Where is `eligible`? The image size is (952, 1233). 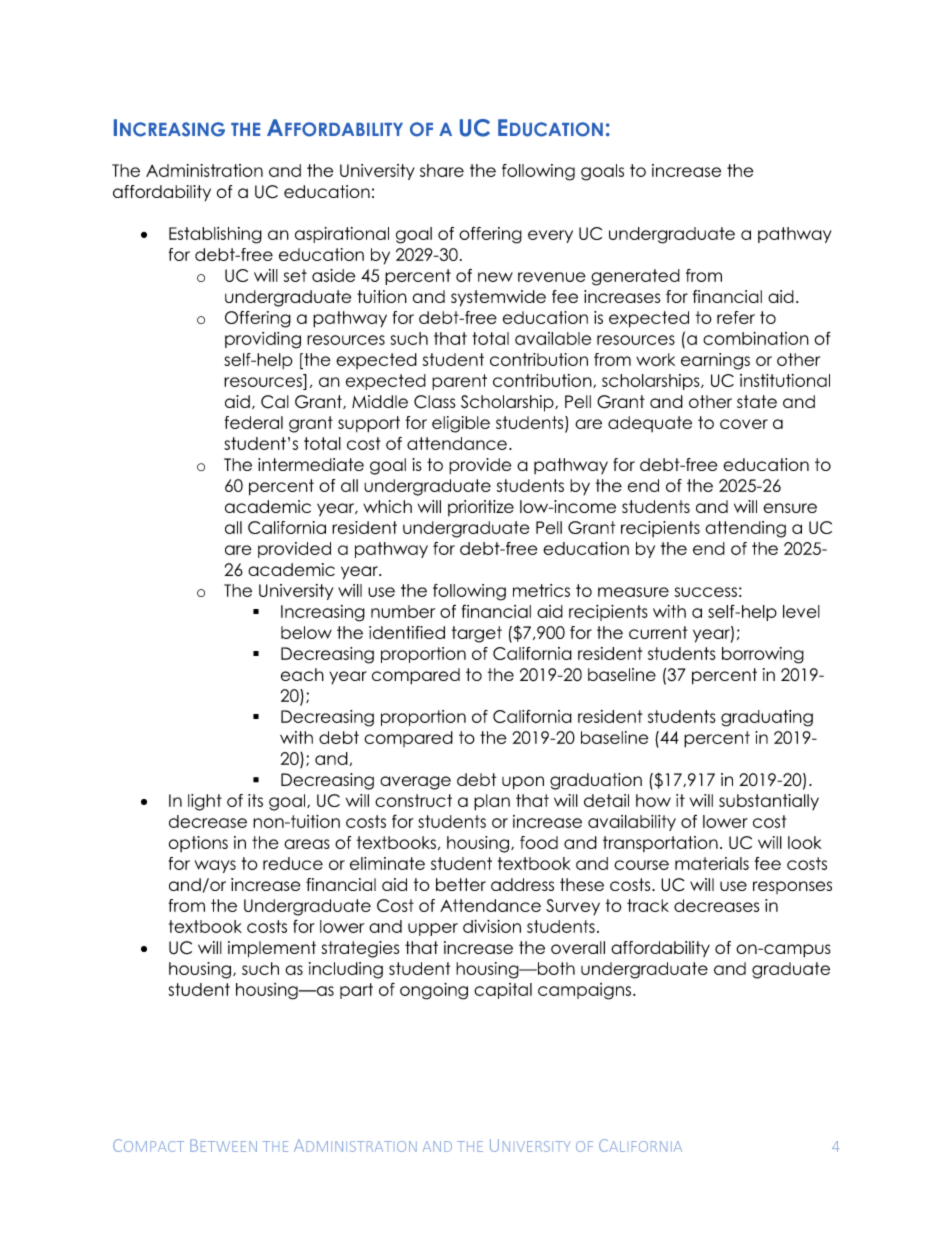
eligible is located at coordinates (461, 424).
